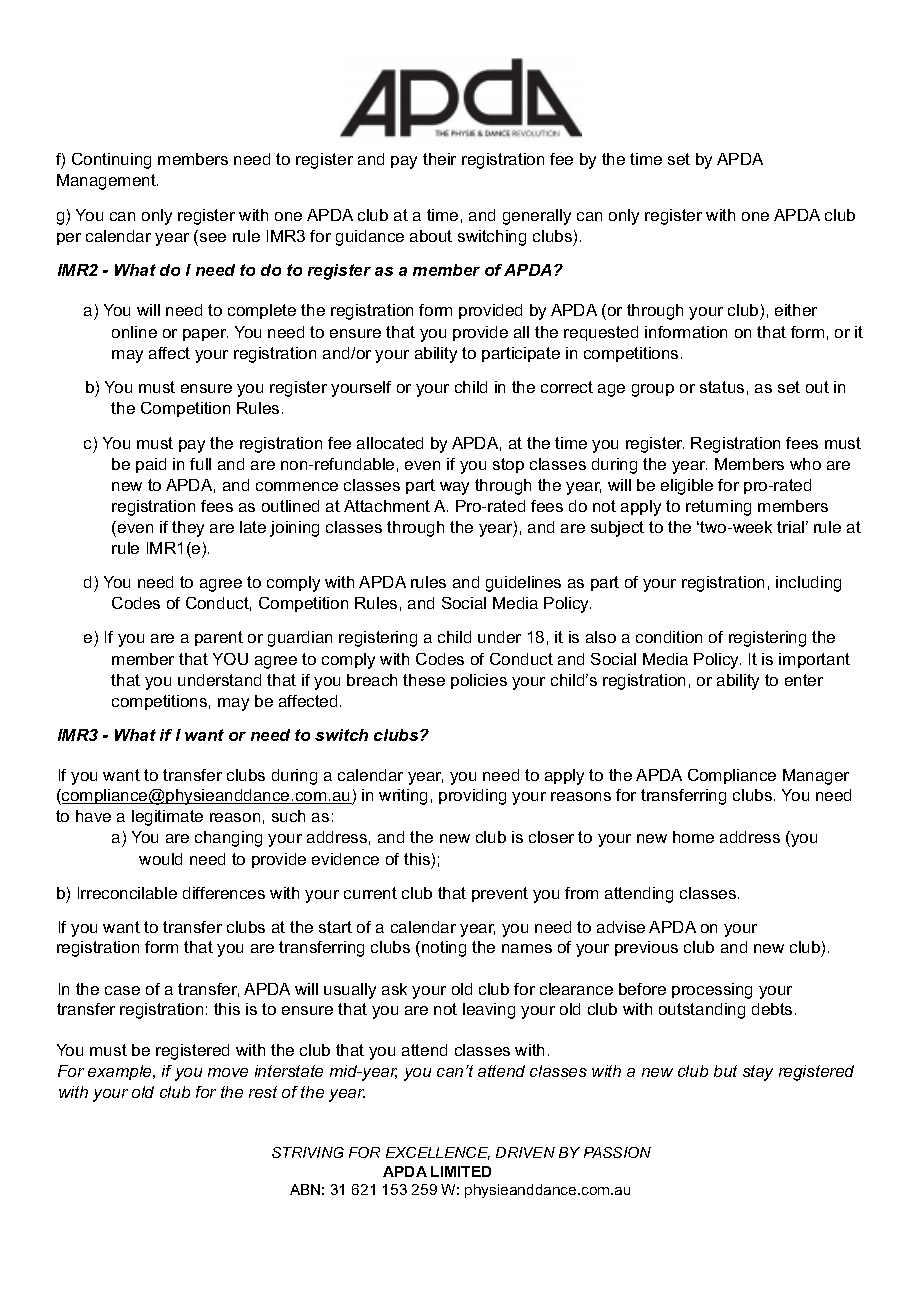 This document has height=1307, width=924. I want to click on their, so click(439, 159).
